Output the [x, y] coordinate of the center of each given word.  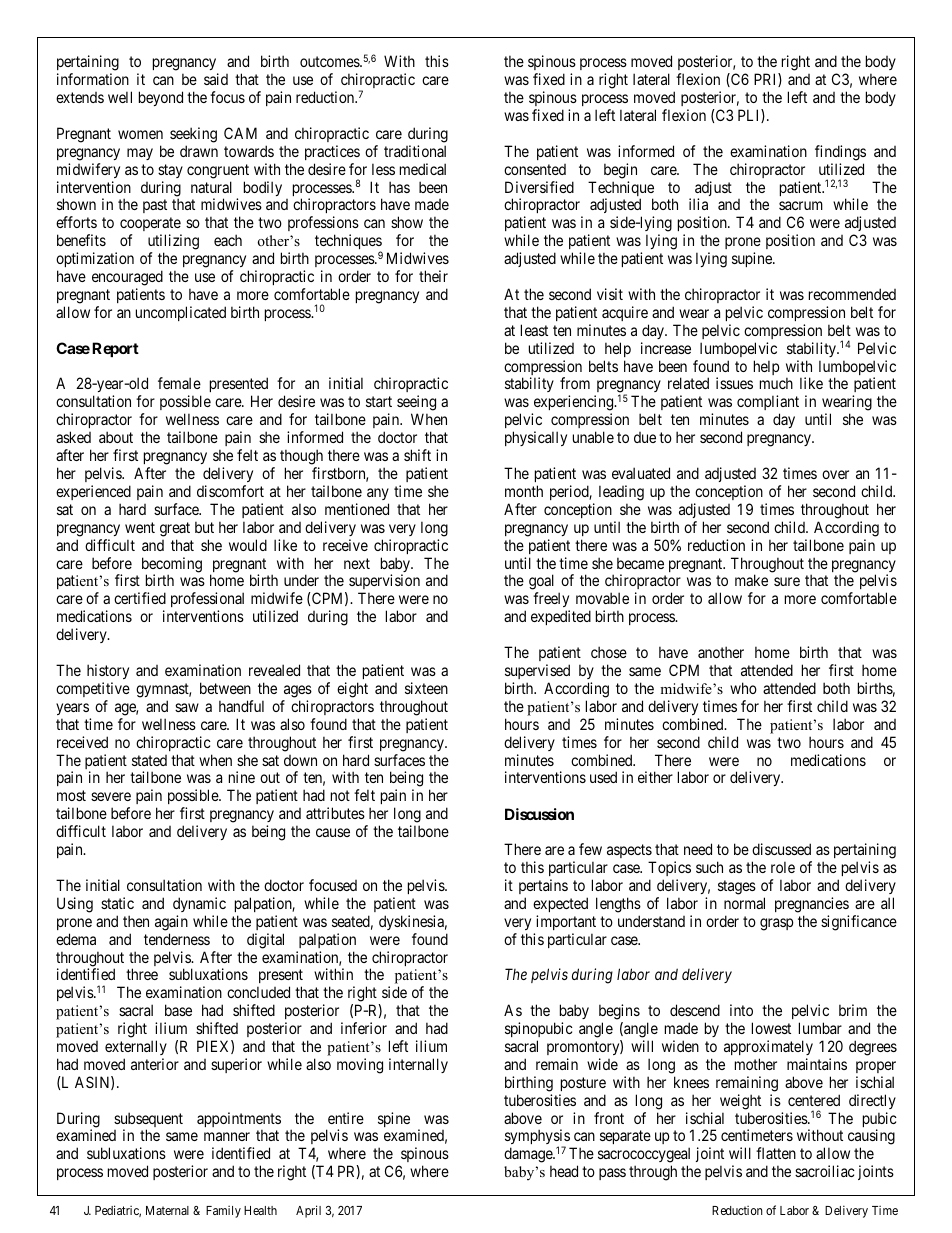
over [835, 474]
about [116, 437]
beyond [161, 98]
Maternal [167, 1210]
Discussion [539, 814]
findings [840, 153]
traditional [415, 151]
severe [111, 796]
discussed [781, 849]
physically [536, 438]
